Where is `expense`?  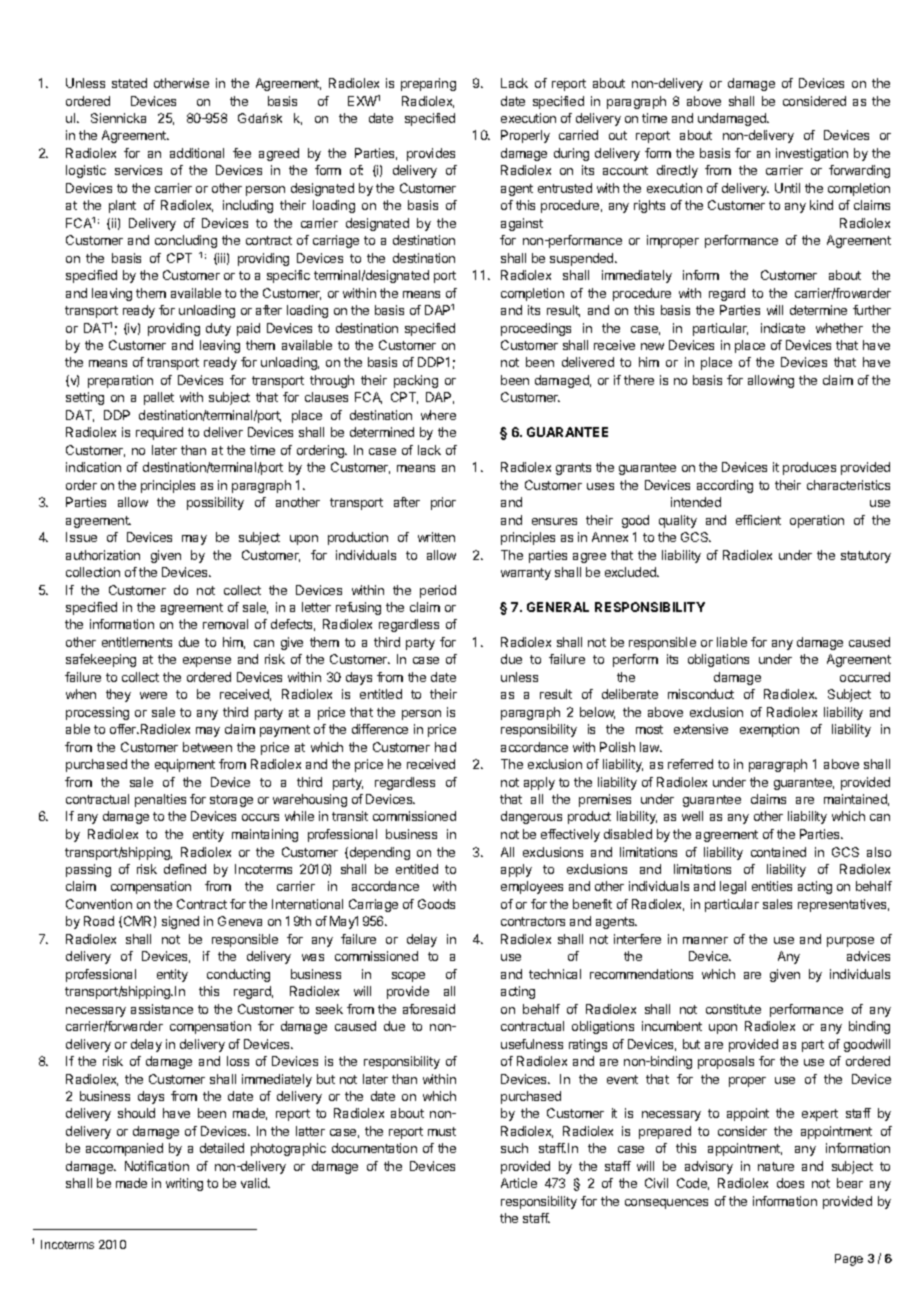 expense is located at coordinates (207, 662).
